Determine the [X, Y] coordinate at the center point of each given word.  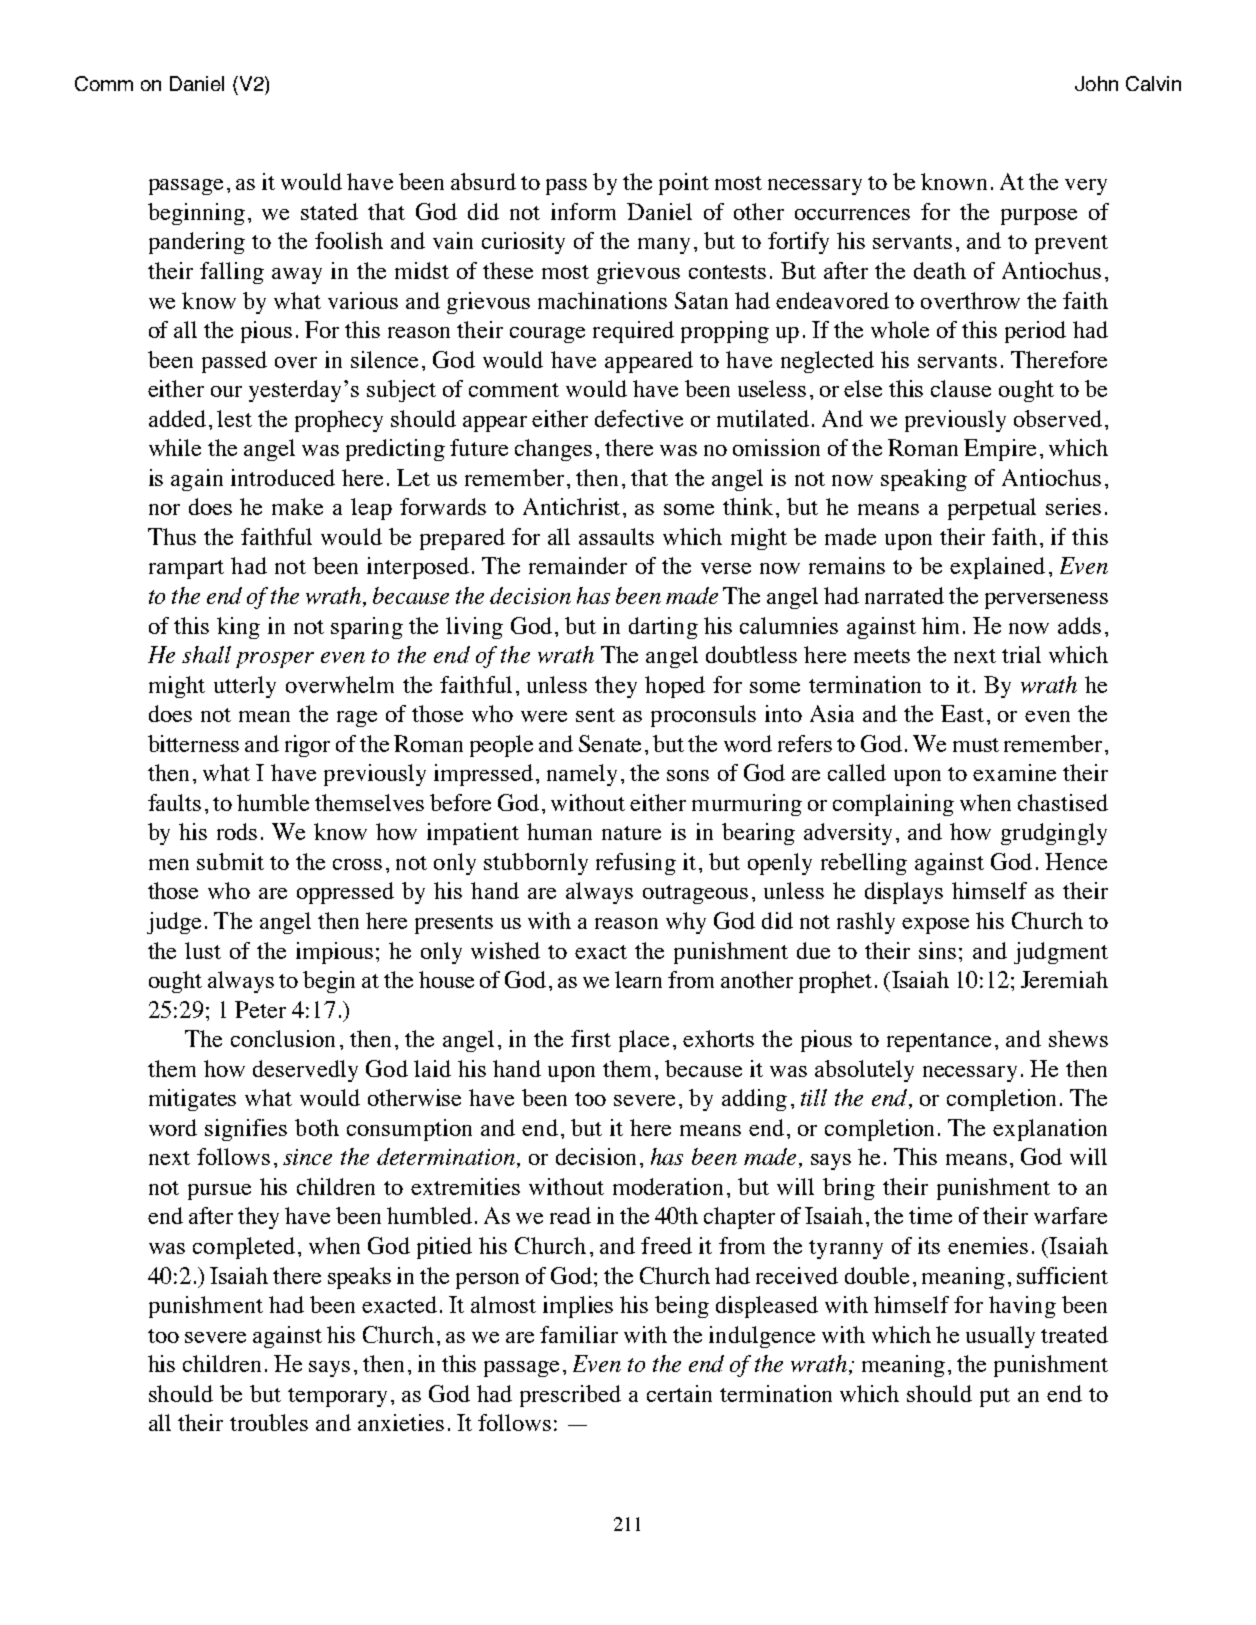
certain [679, 1393]
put [995, 1397]
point [684, 184]
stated [329, 211]
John [1096, 83]
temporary [337, 1397]
